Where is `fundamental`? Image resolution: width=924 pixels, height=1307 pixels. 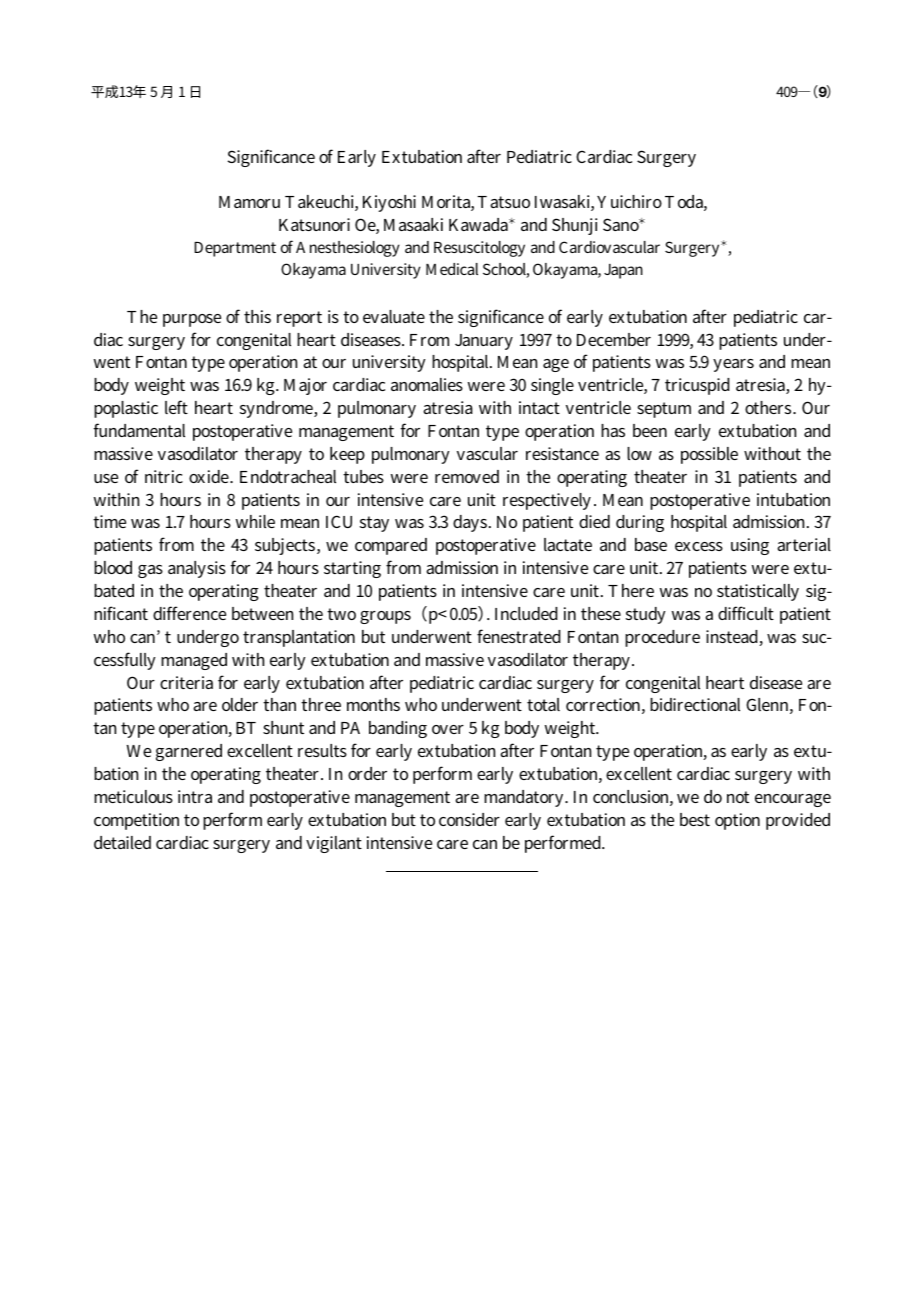
fundamental is located at coordinates (139, 430).
